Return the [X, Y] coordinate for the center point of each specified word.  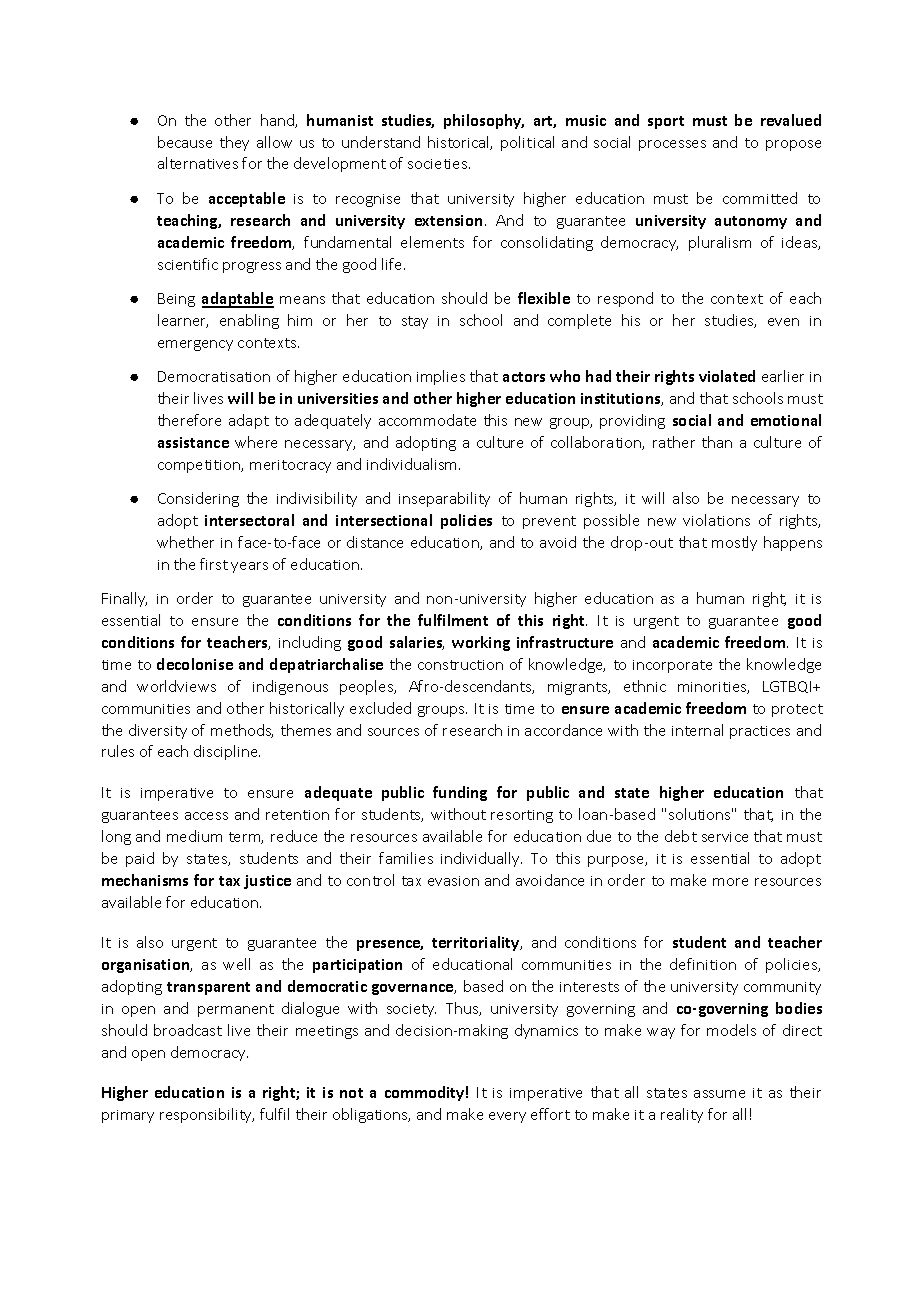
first [214, 564]
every [507, 1117]
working [481, 643]
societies [439, 164]
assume [719, 1094]
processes [672, 145]
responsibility [207, 1115]
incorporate [672, 666]
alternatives [198, 163]
